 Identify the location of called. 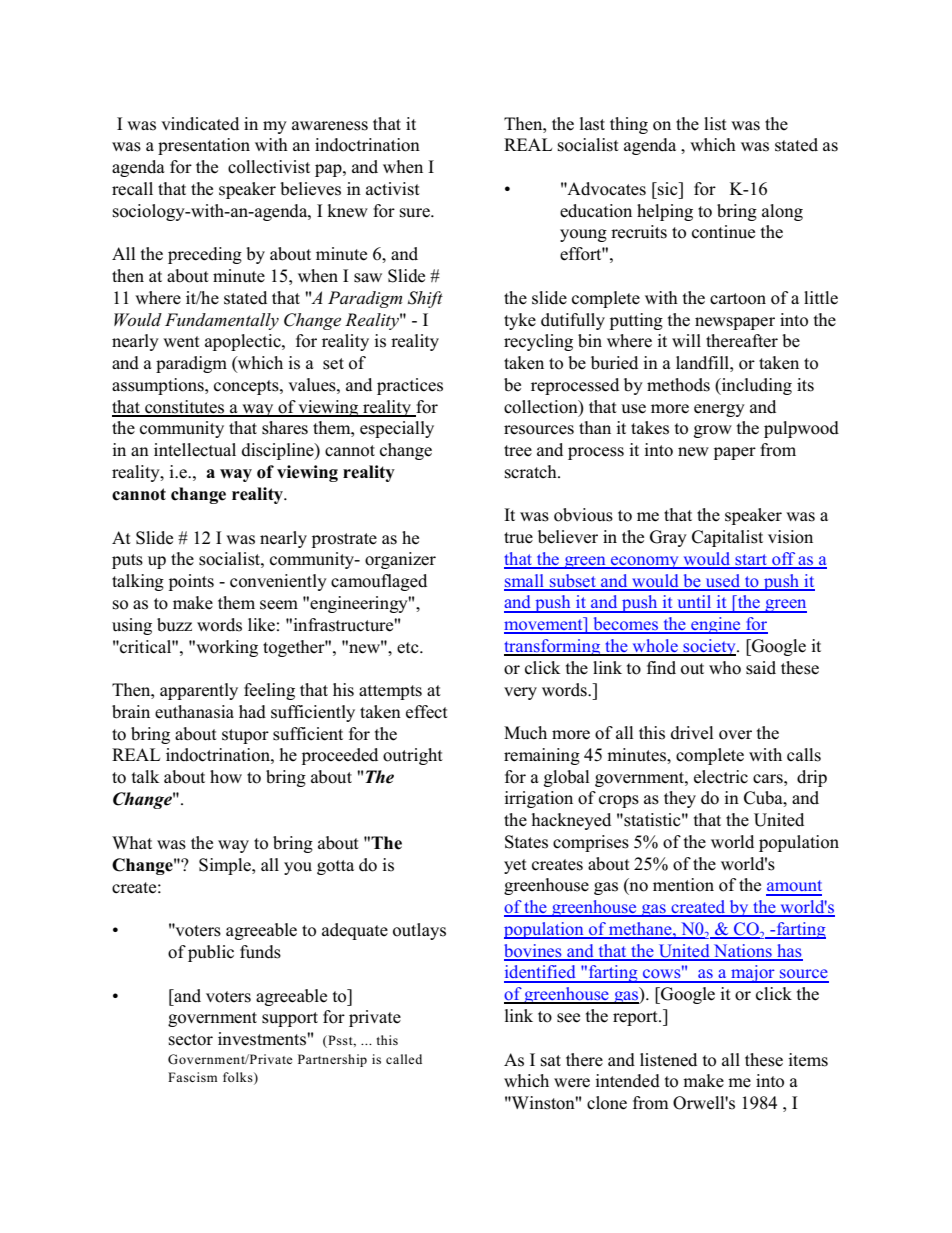
(404, 1059).
